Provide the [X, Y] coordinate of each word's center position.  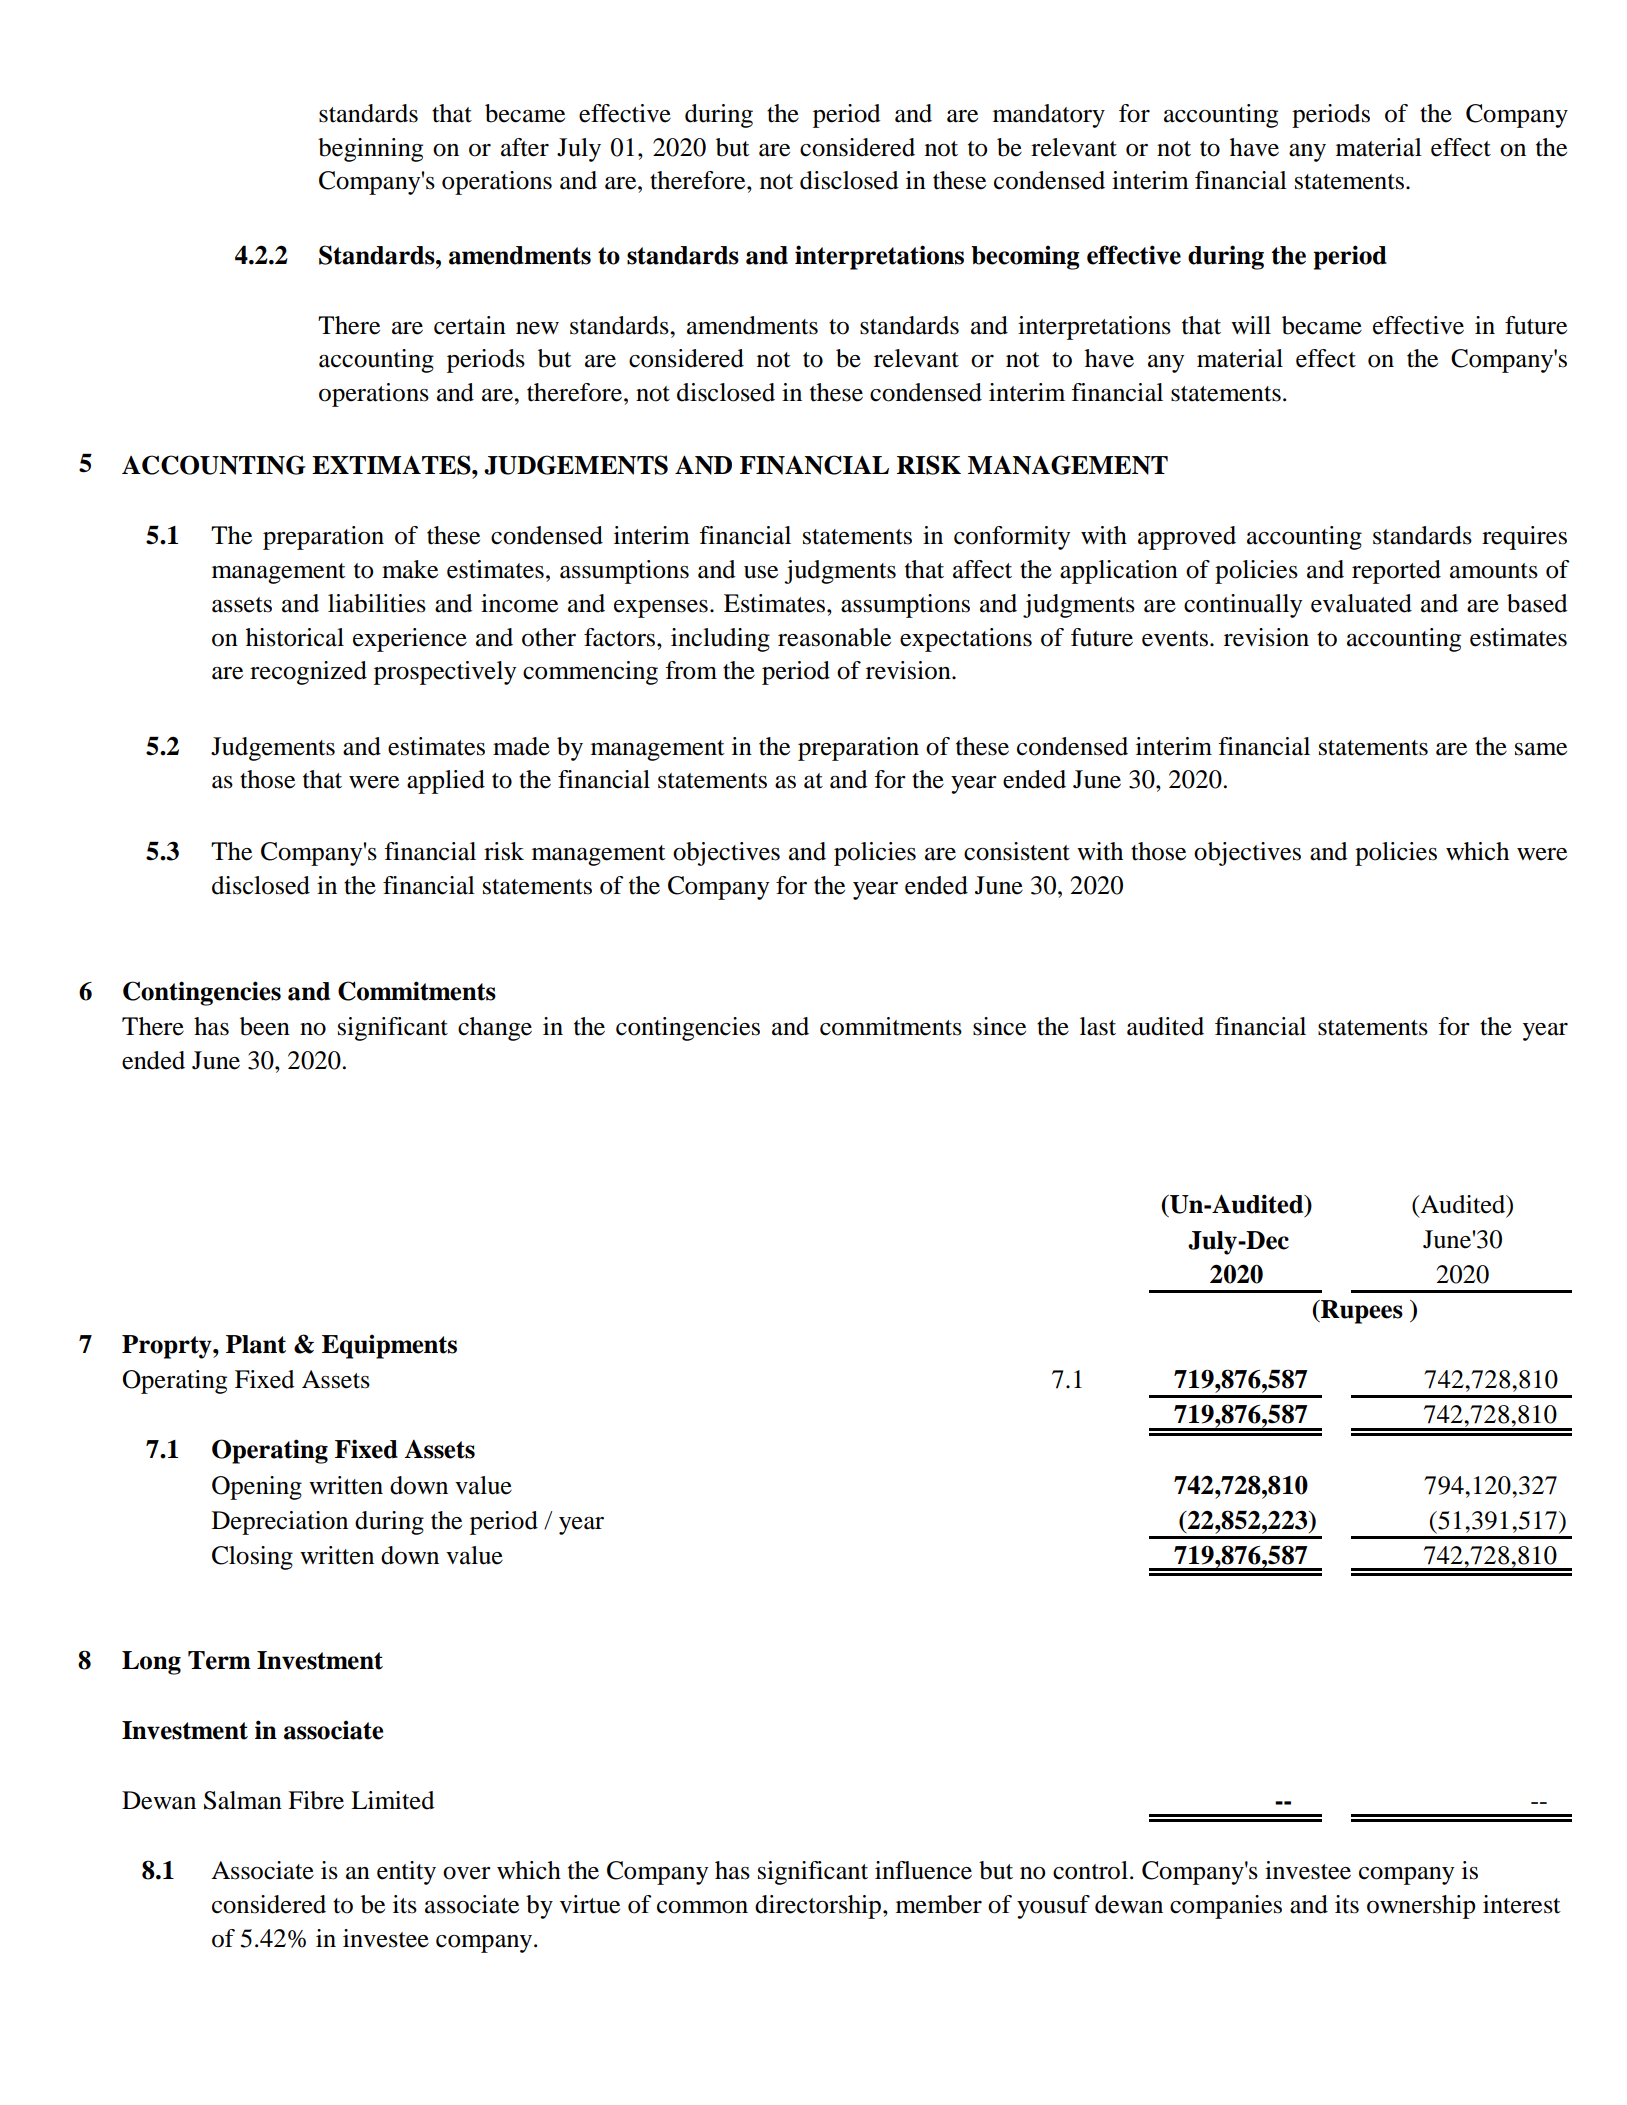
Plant [256, 1344]
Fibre [316, 1800]
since [999, 1026]
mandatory [1049, 116]
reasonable [834, 637]
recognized [308, 673]
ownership [1421, 1907]
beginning [370, 150]
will [1251, 325]
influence [923, 1870]
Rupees [1361, 1312]
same [1541, 749]
